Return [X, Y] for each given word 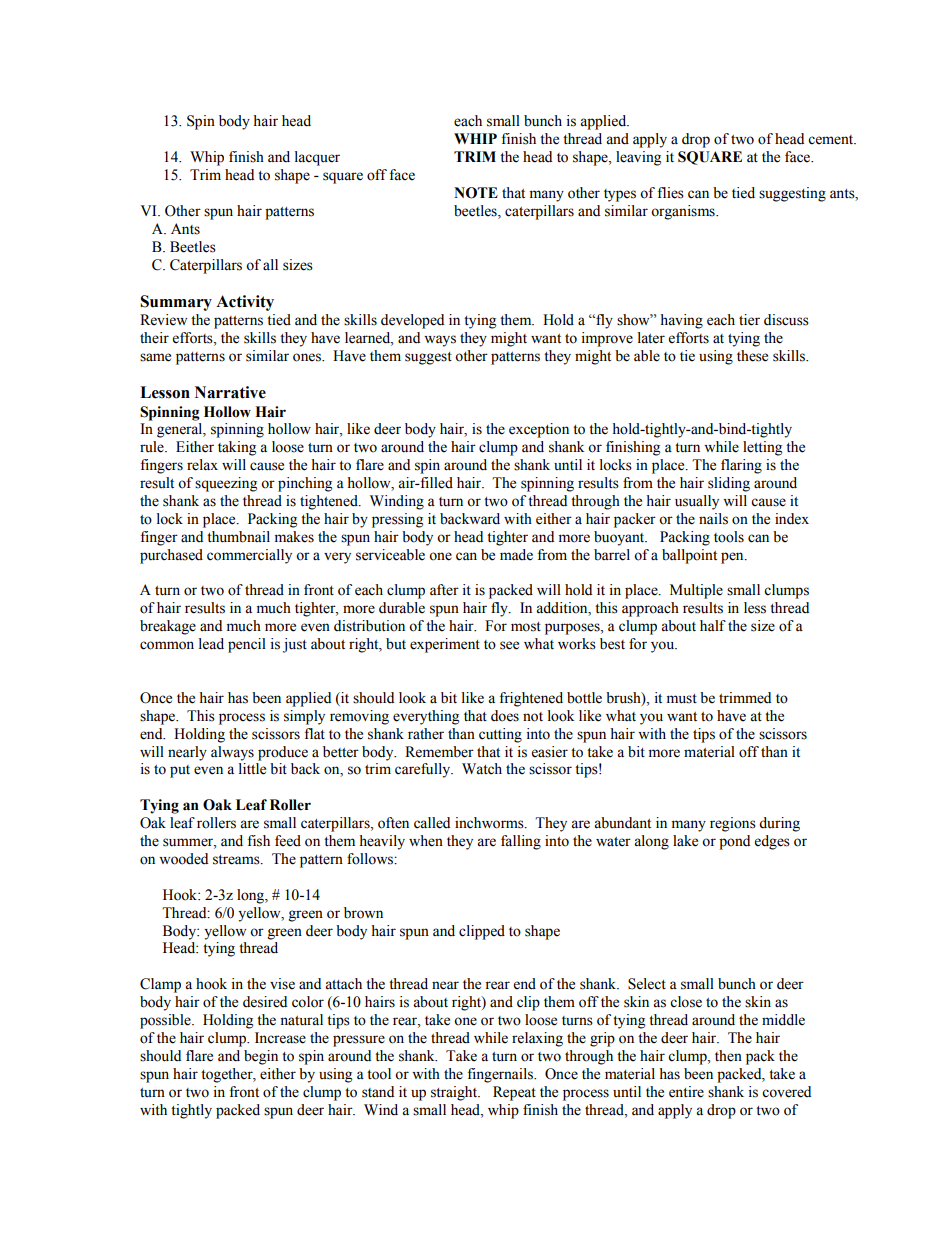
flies [670, 193]
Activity [245, 303]
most [526, 627]
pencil [247, 645]
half [713, 625]
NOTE [476, 193]
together [228, 1075]
